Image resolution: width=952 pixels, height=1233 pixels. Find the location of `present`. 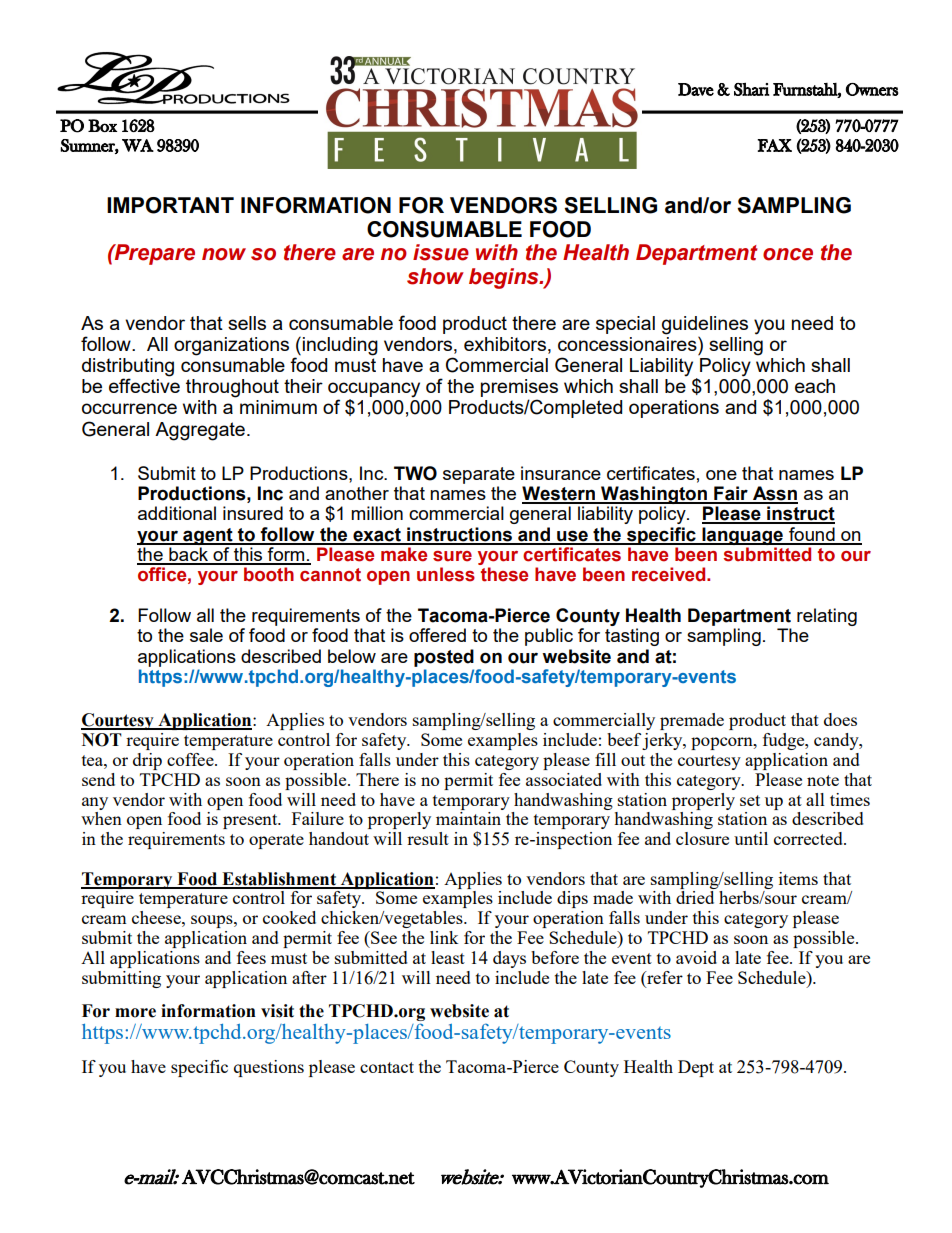

present is located at coordinates (251, 821).
